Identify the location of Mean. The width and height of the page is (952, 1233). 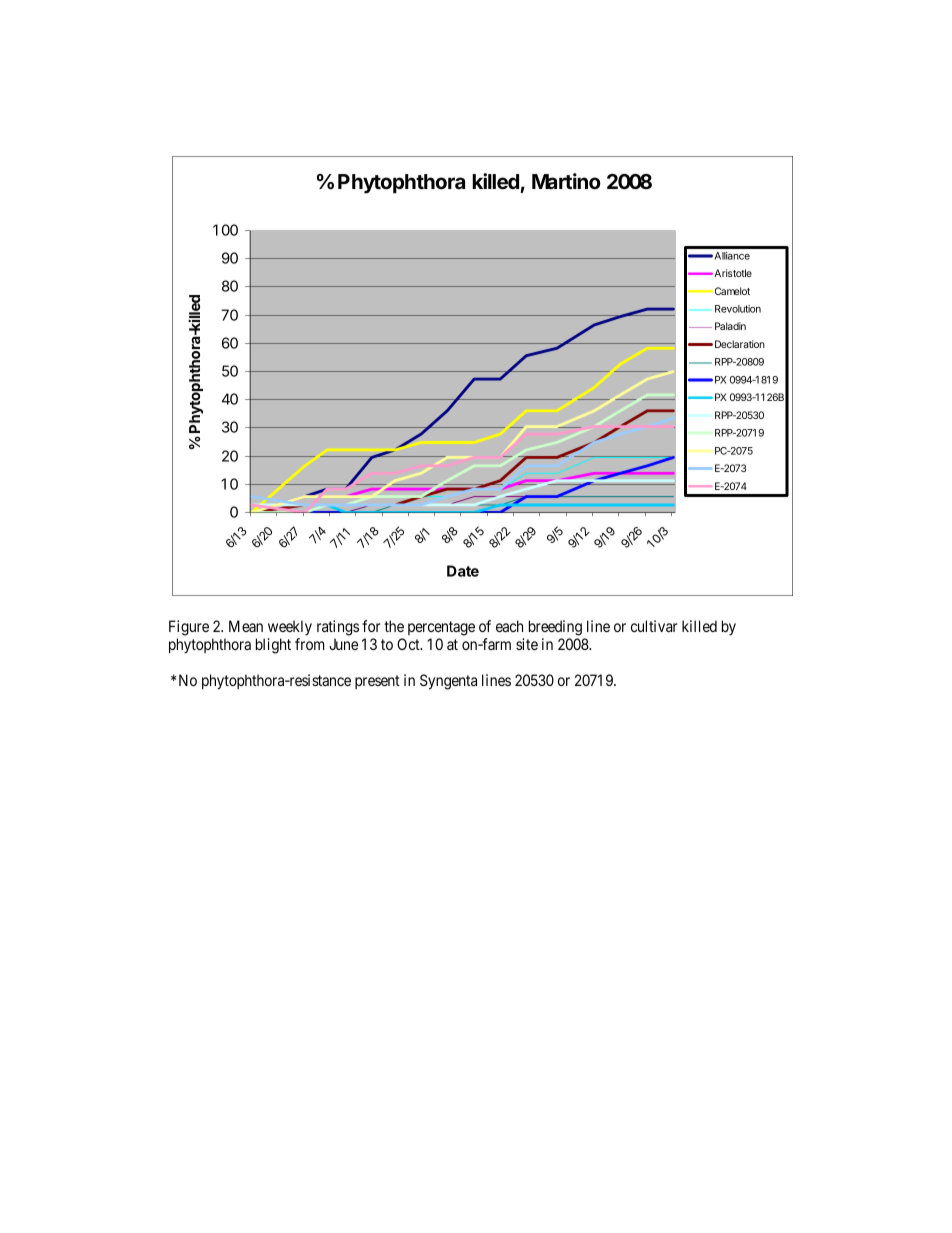
(246, 626).
